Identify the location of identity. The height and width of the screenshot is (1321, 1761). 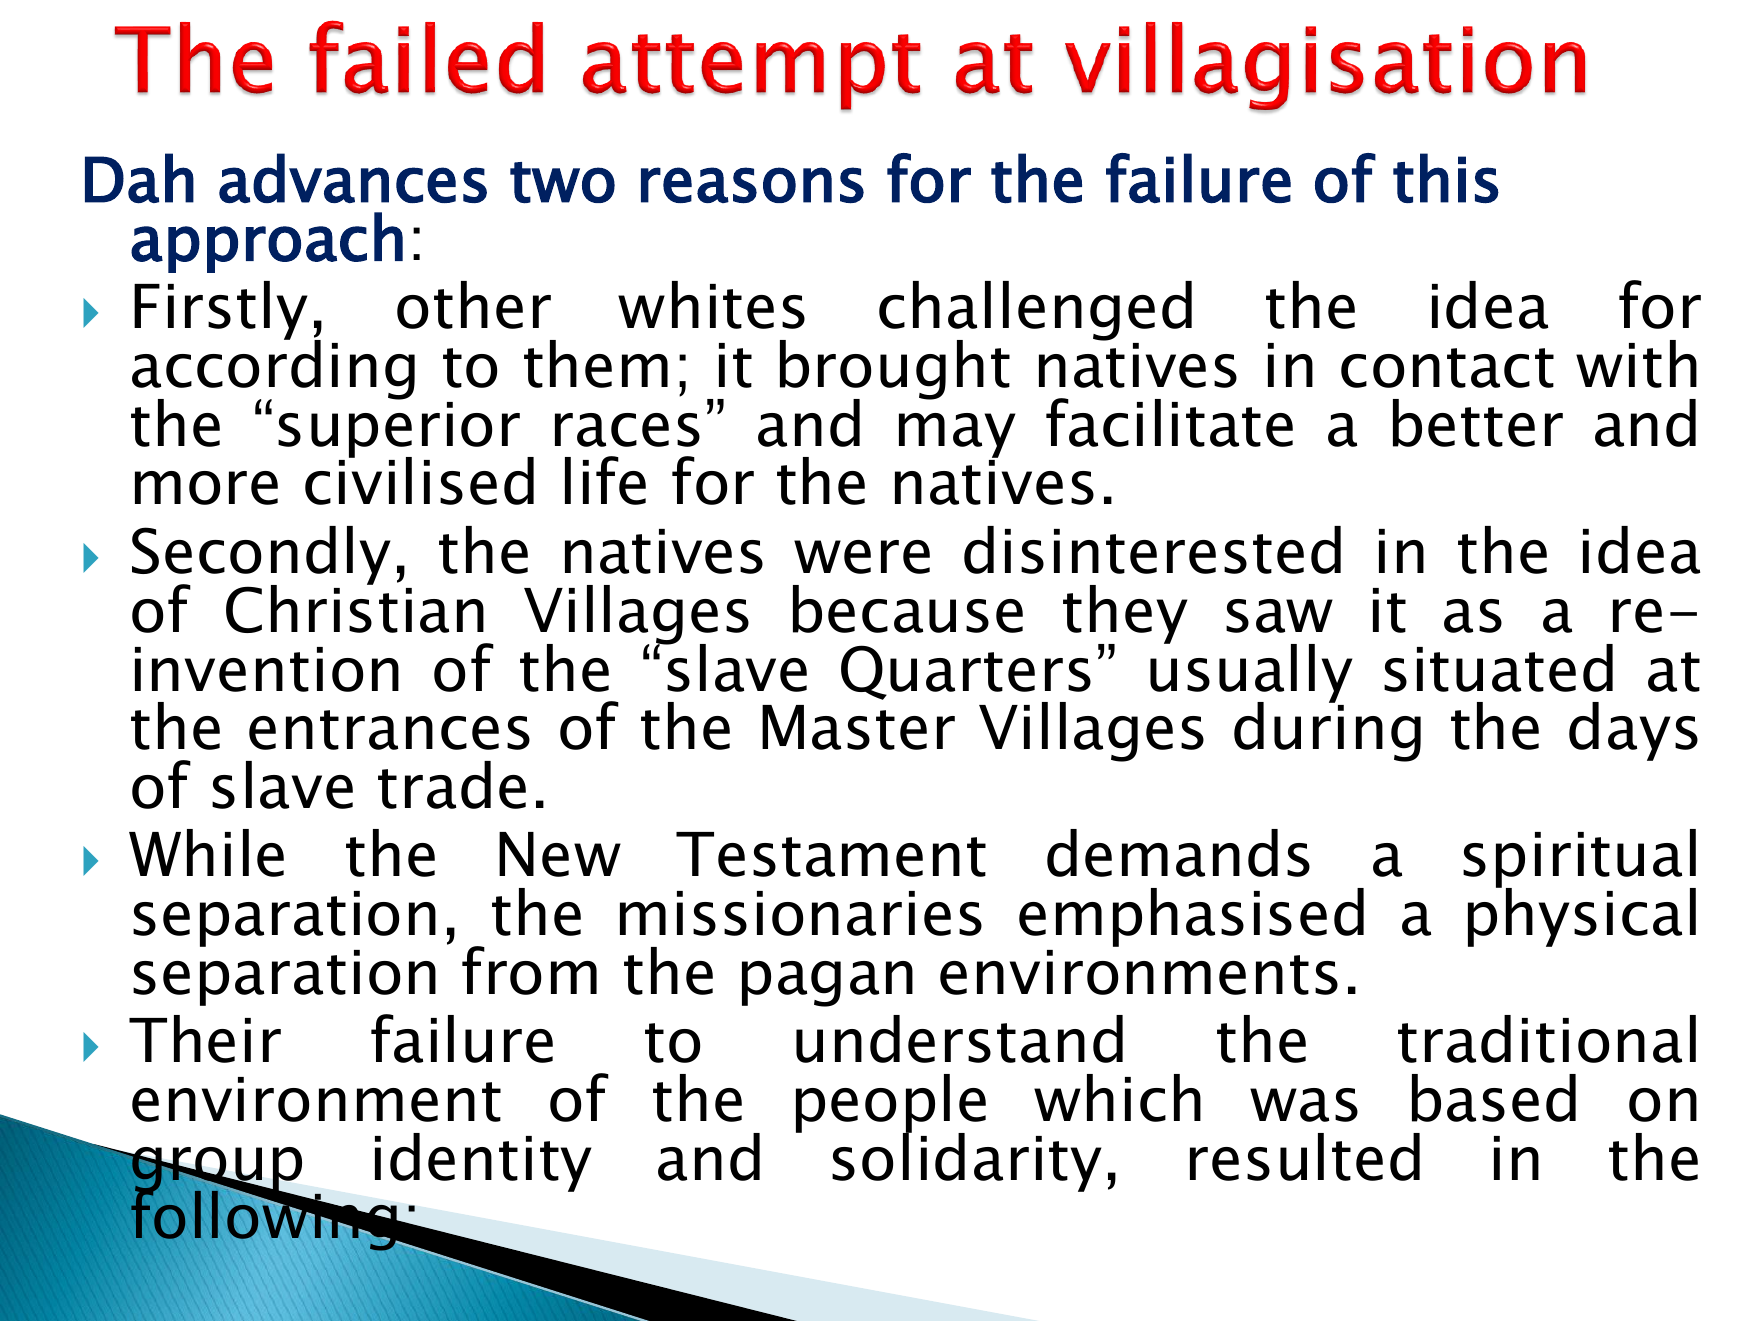
(483, 1162).
